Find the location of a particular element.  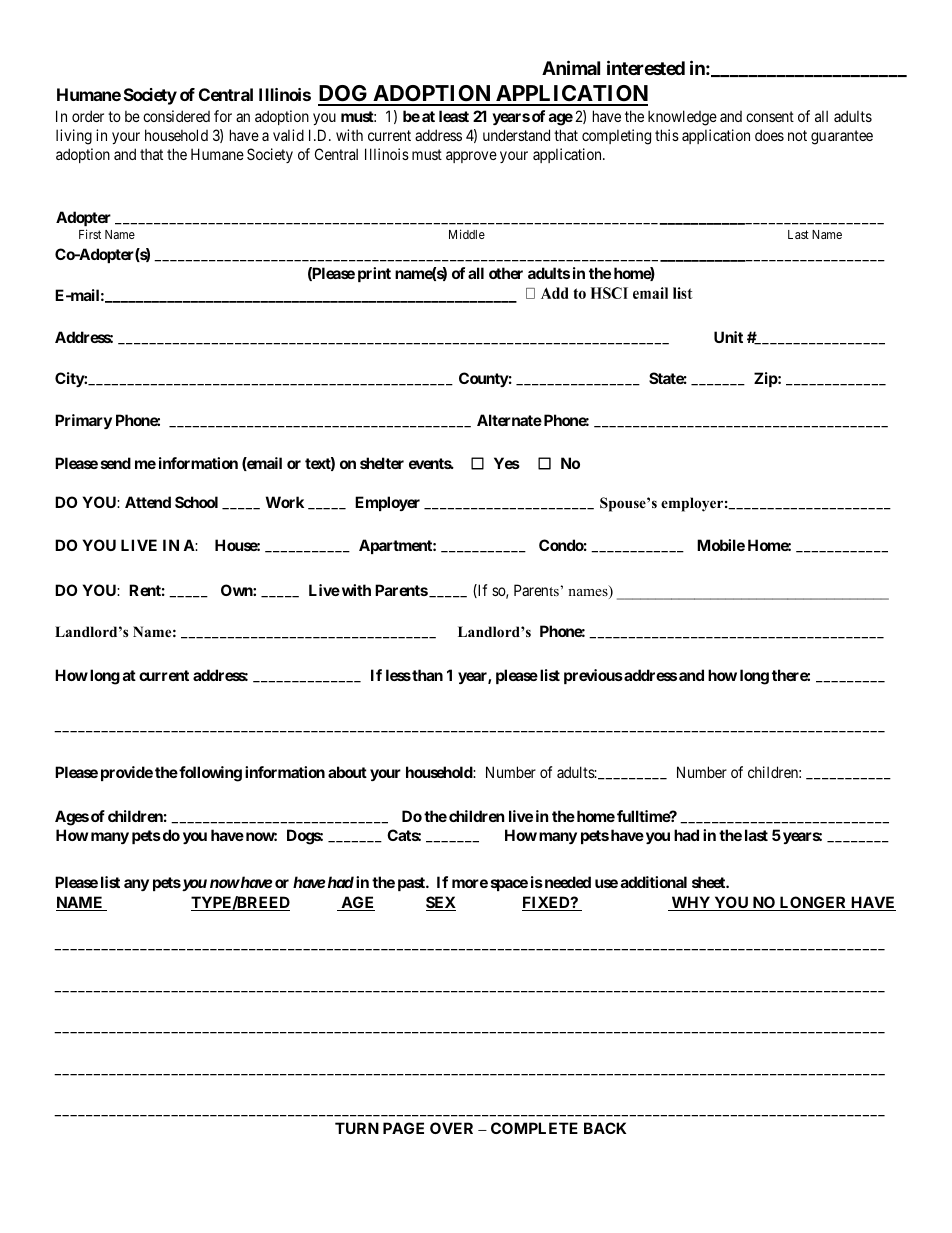

least is located at coordinates (454, 116).
